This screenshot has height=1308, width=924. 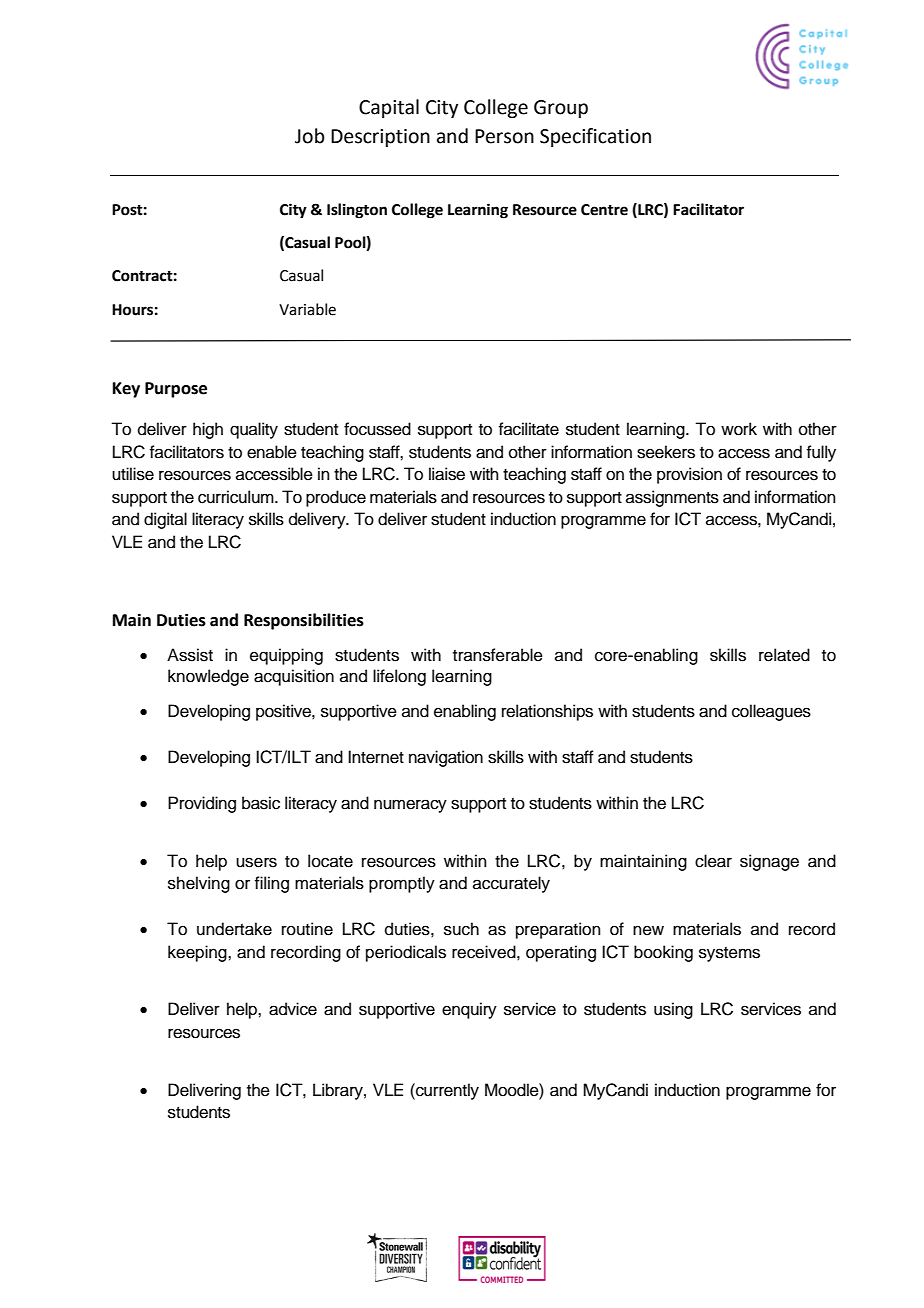 What do you see at coordinates (165, 520) in the screenshot?
I see `digital` at bounding box center [165, 520].
